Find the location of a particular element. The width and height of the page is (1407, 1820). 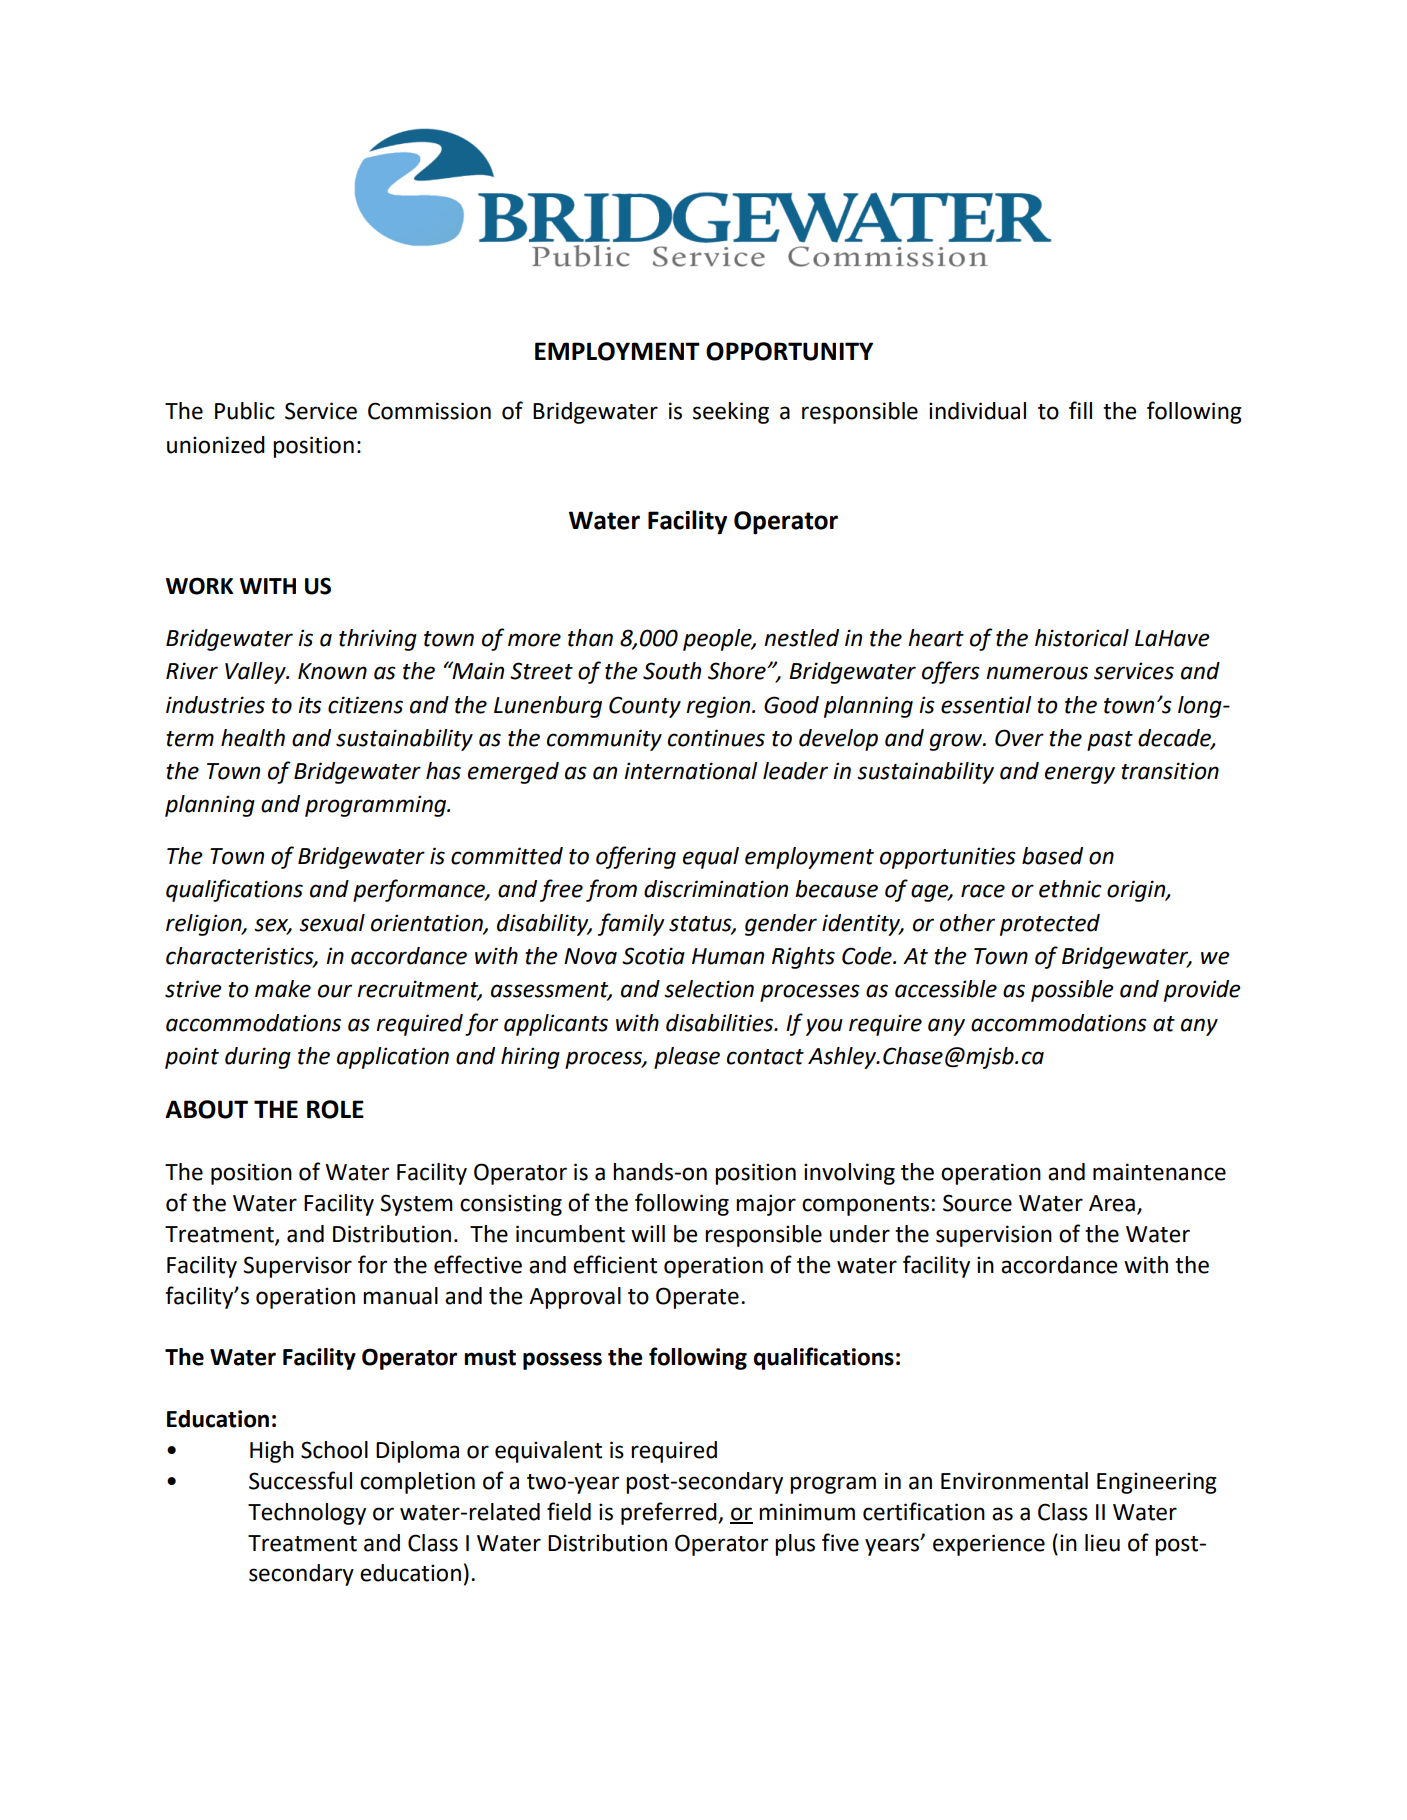

Supervisor is located at coordinates (297, 1267).
